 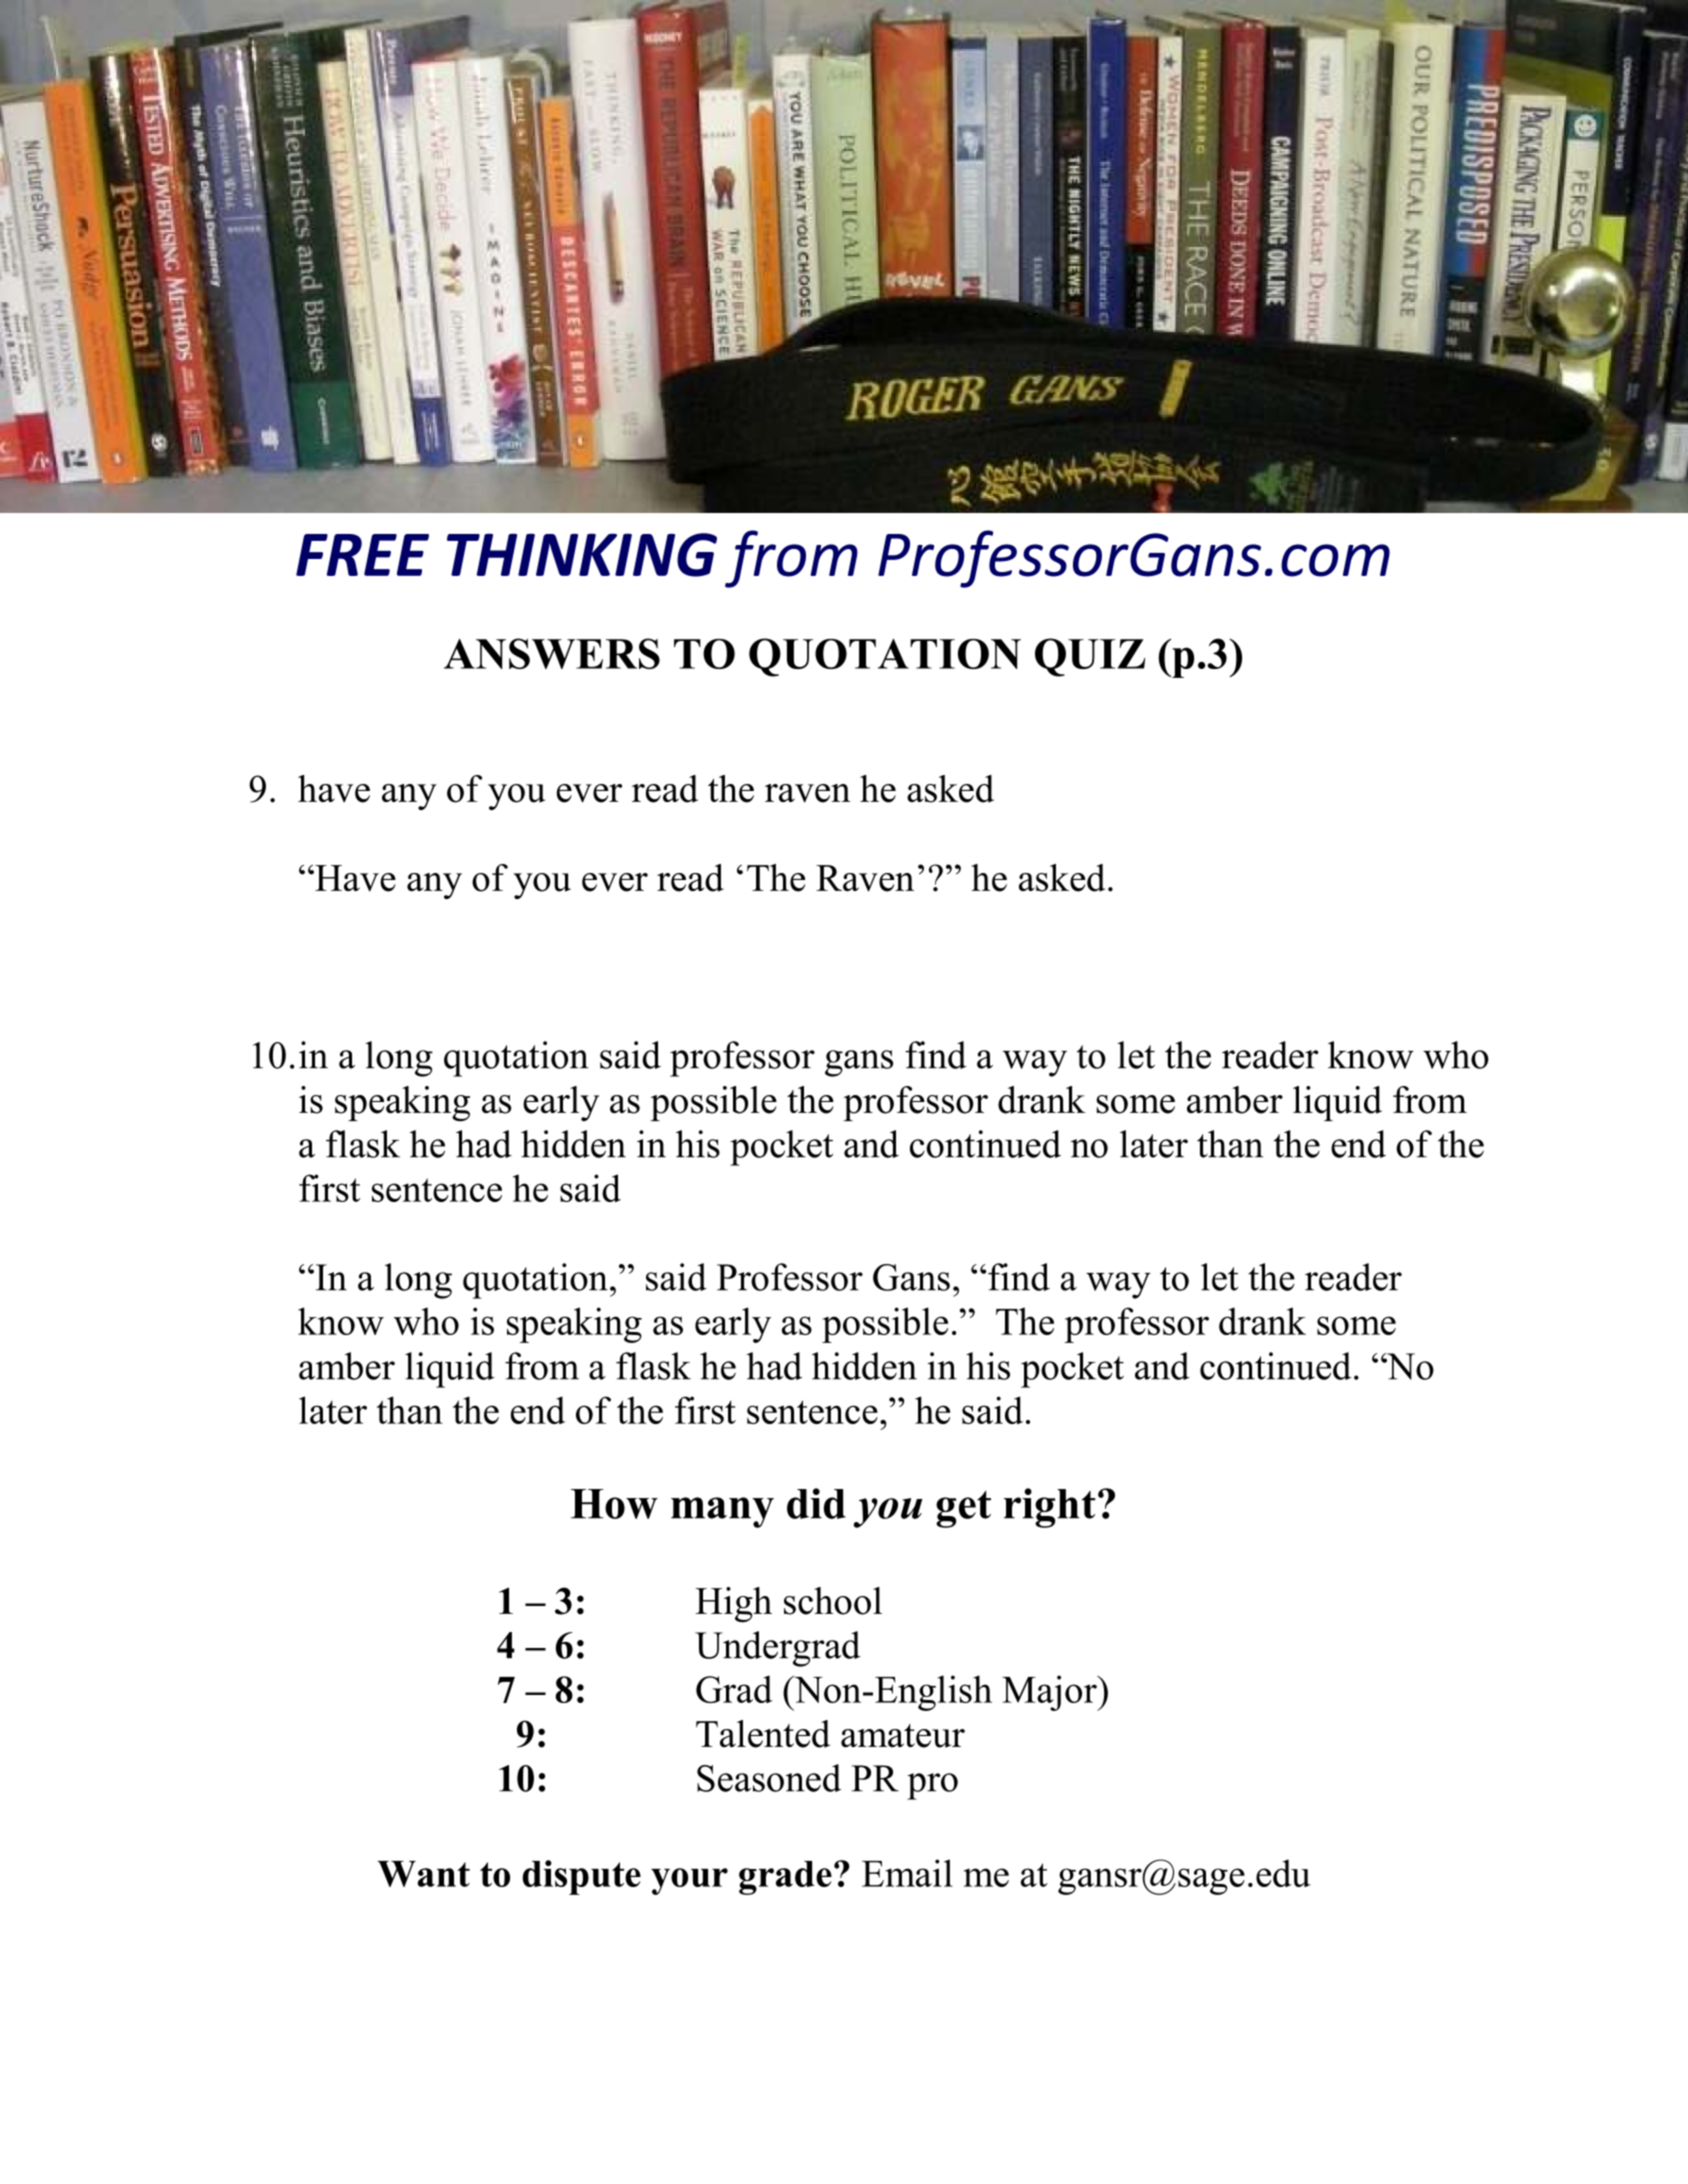 What do you see at coordinates (1050, 1508) in the document?
I see `right` at bounding box center [1050, 1508].
